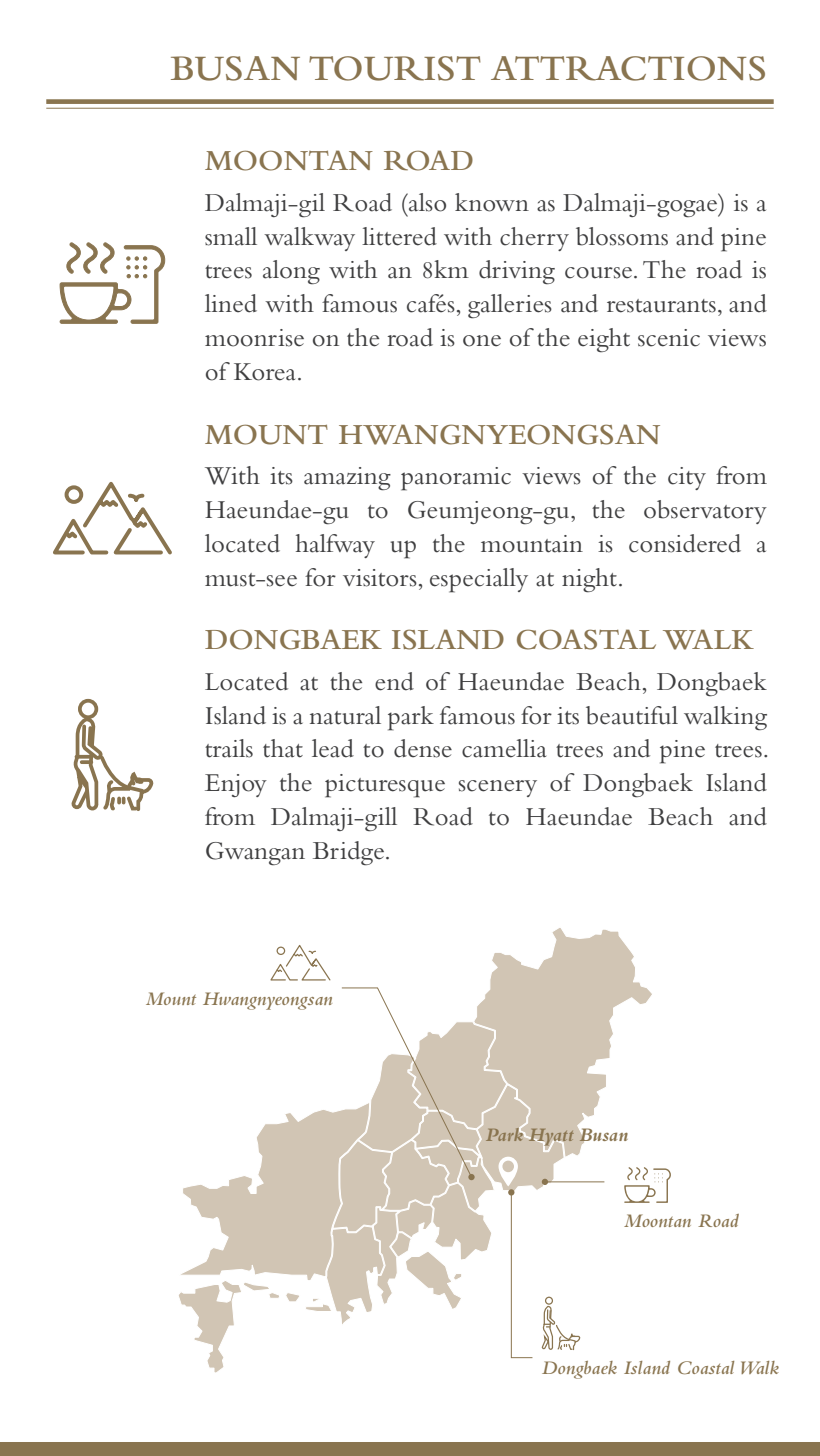 The image size is (820, 1456). What do you see at coordinates (632, 715) in the screenshot?
I see `beautiful` at bounding box center [632, 715].
